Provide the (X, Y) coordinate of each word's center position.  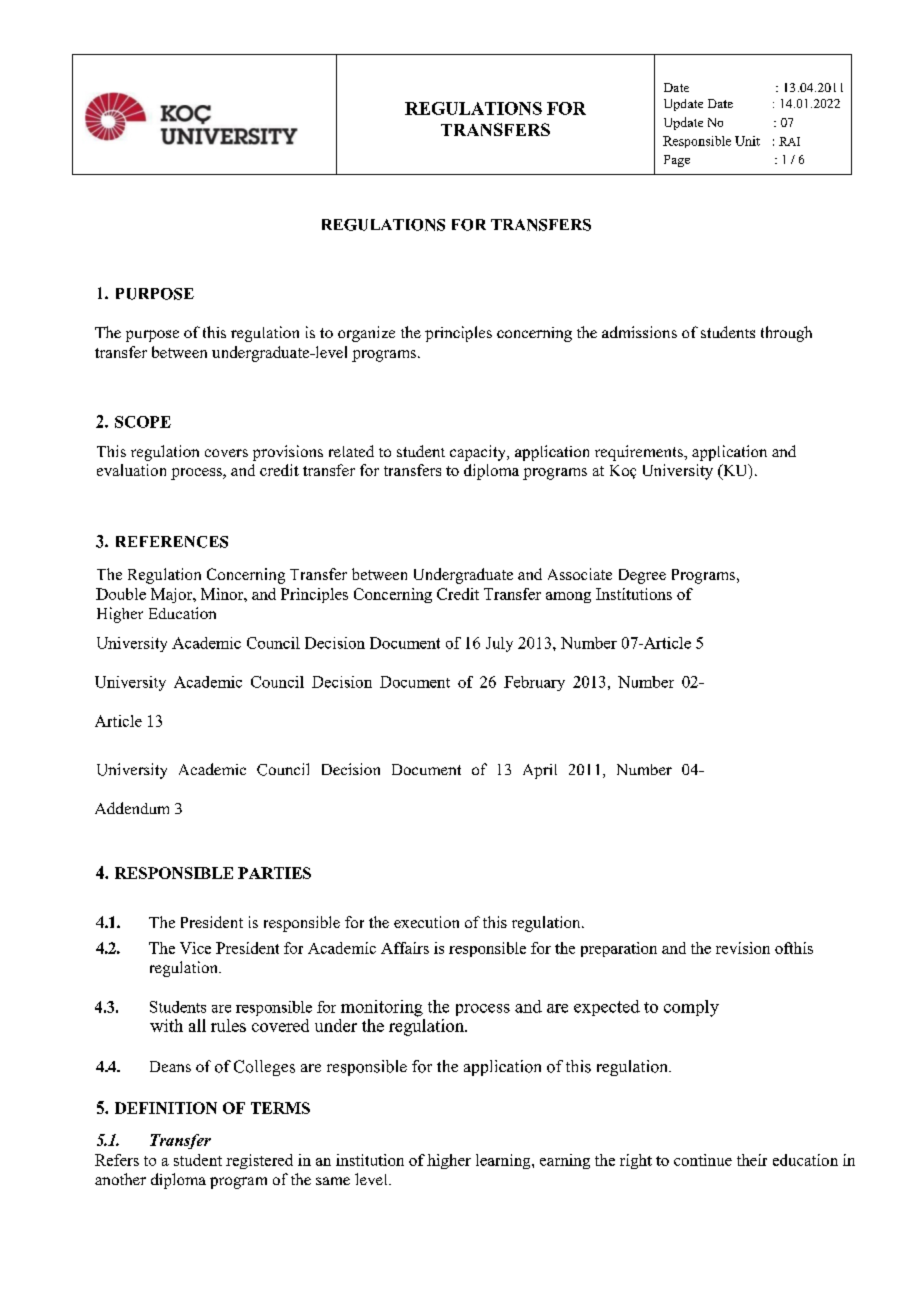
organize (366, 334)
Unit (747, 141)
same (333, 1181)
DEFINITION (166, 1108)
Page (677, 161)
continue (703, 1160)
